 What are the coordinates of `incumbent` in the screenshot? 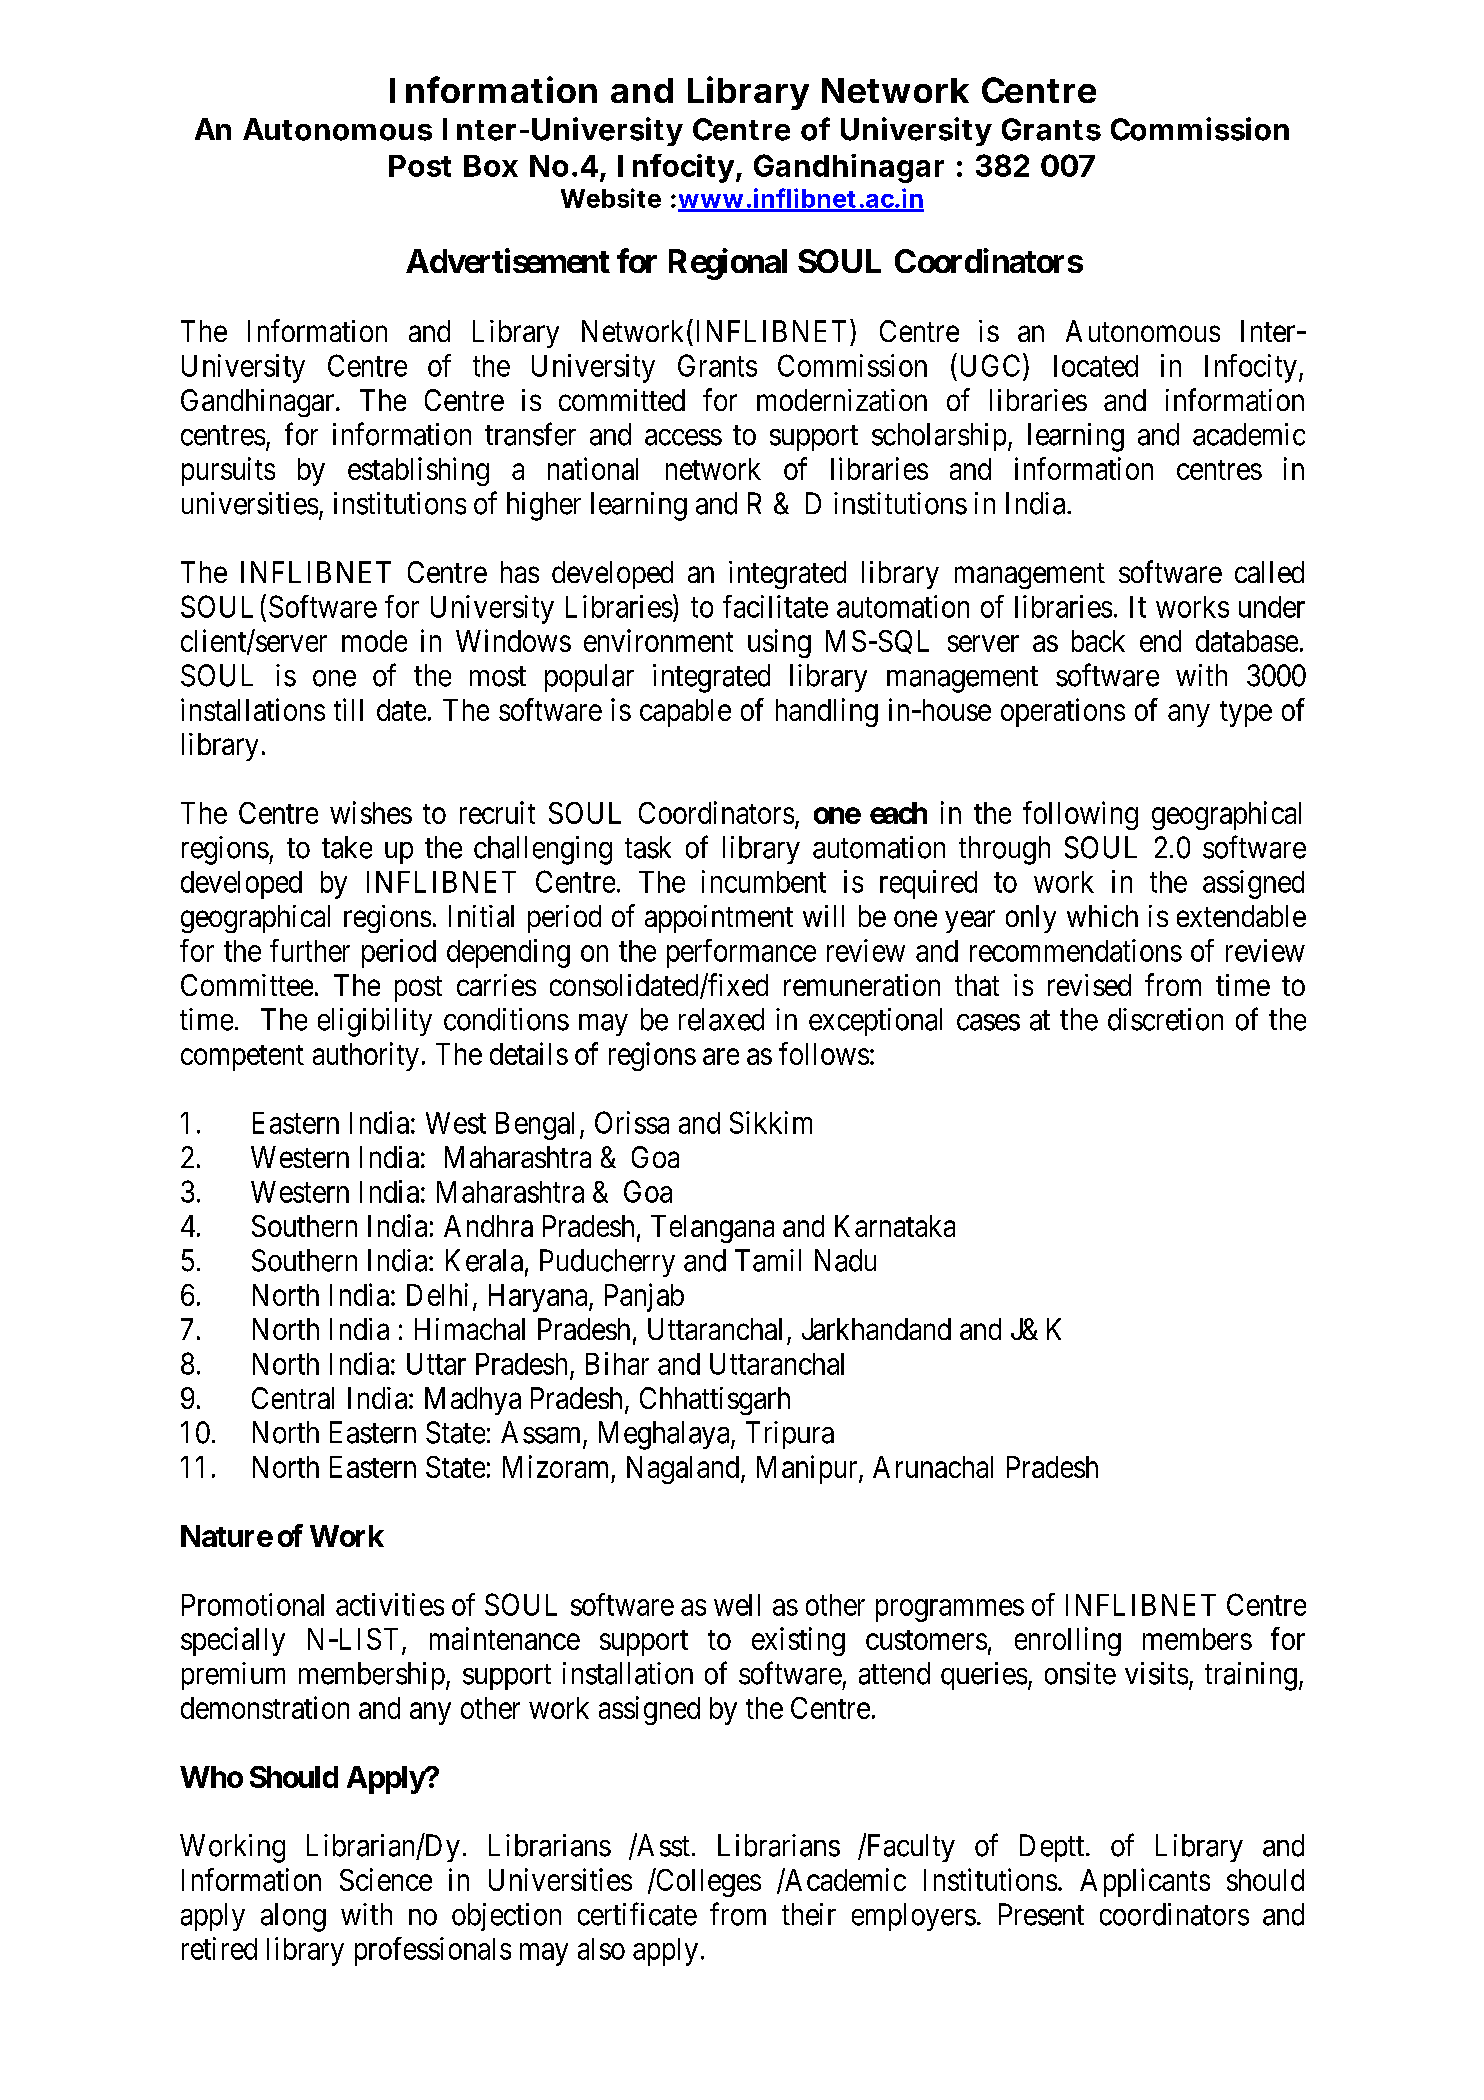 It's located at (764, 881).
